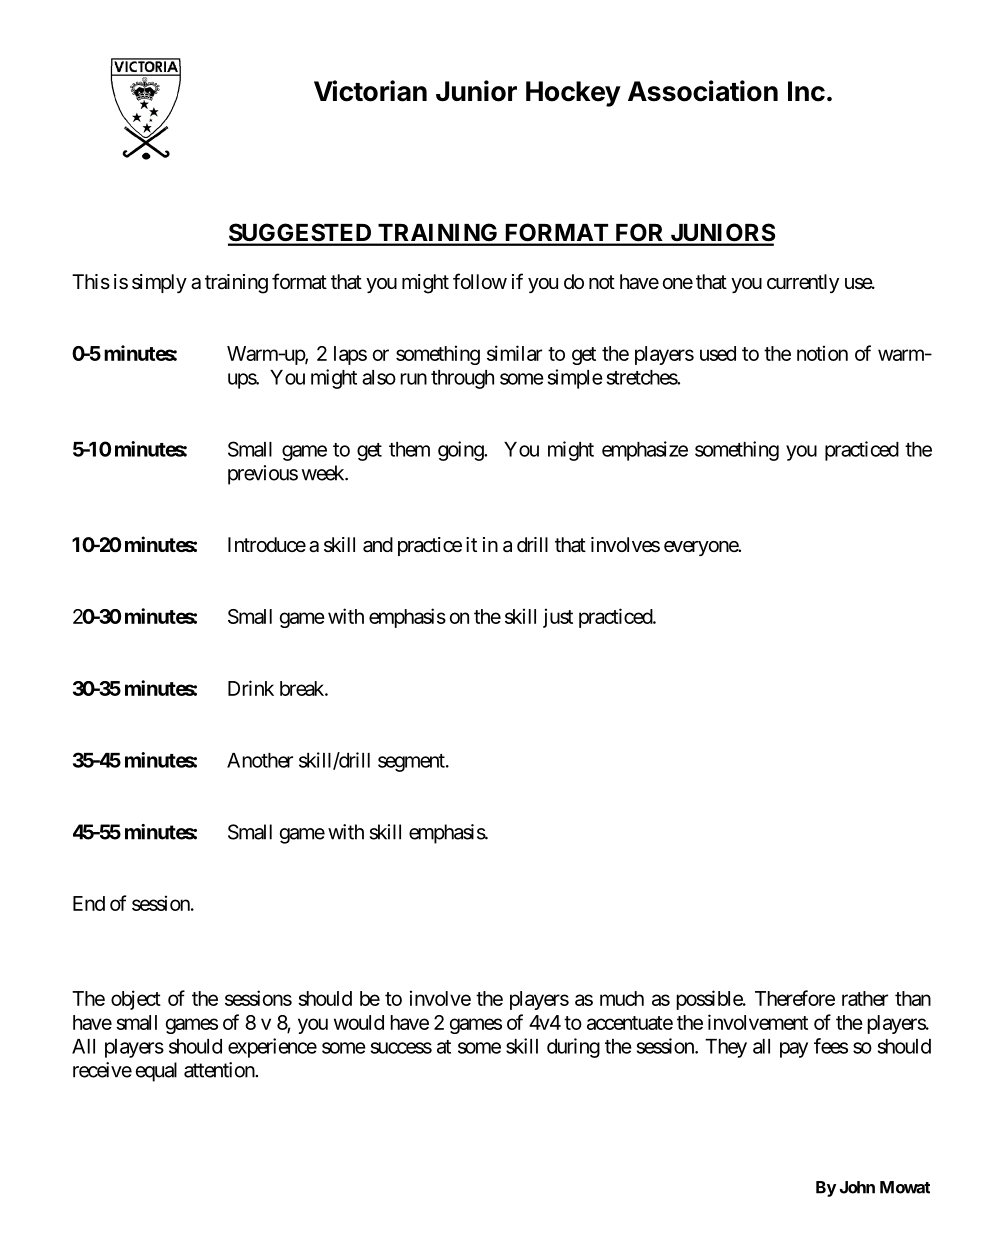 The image size is (1001, 1258). What do you see at coordinates (857, 1187) in the page?
I see `John` at bounding box center [857, 1187].
